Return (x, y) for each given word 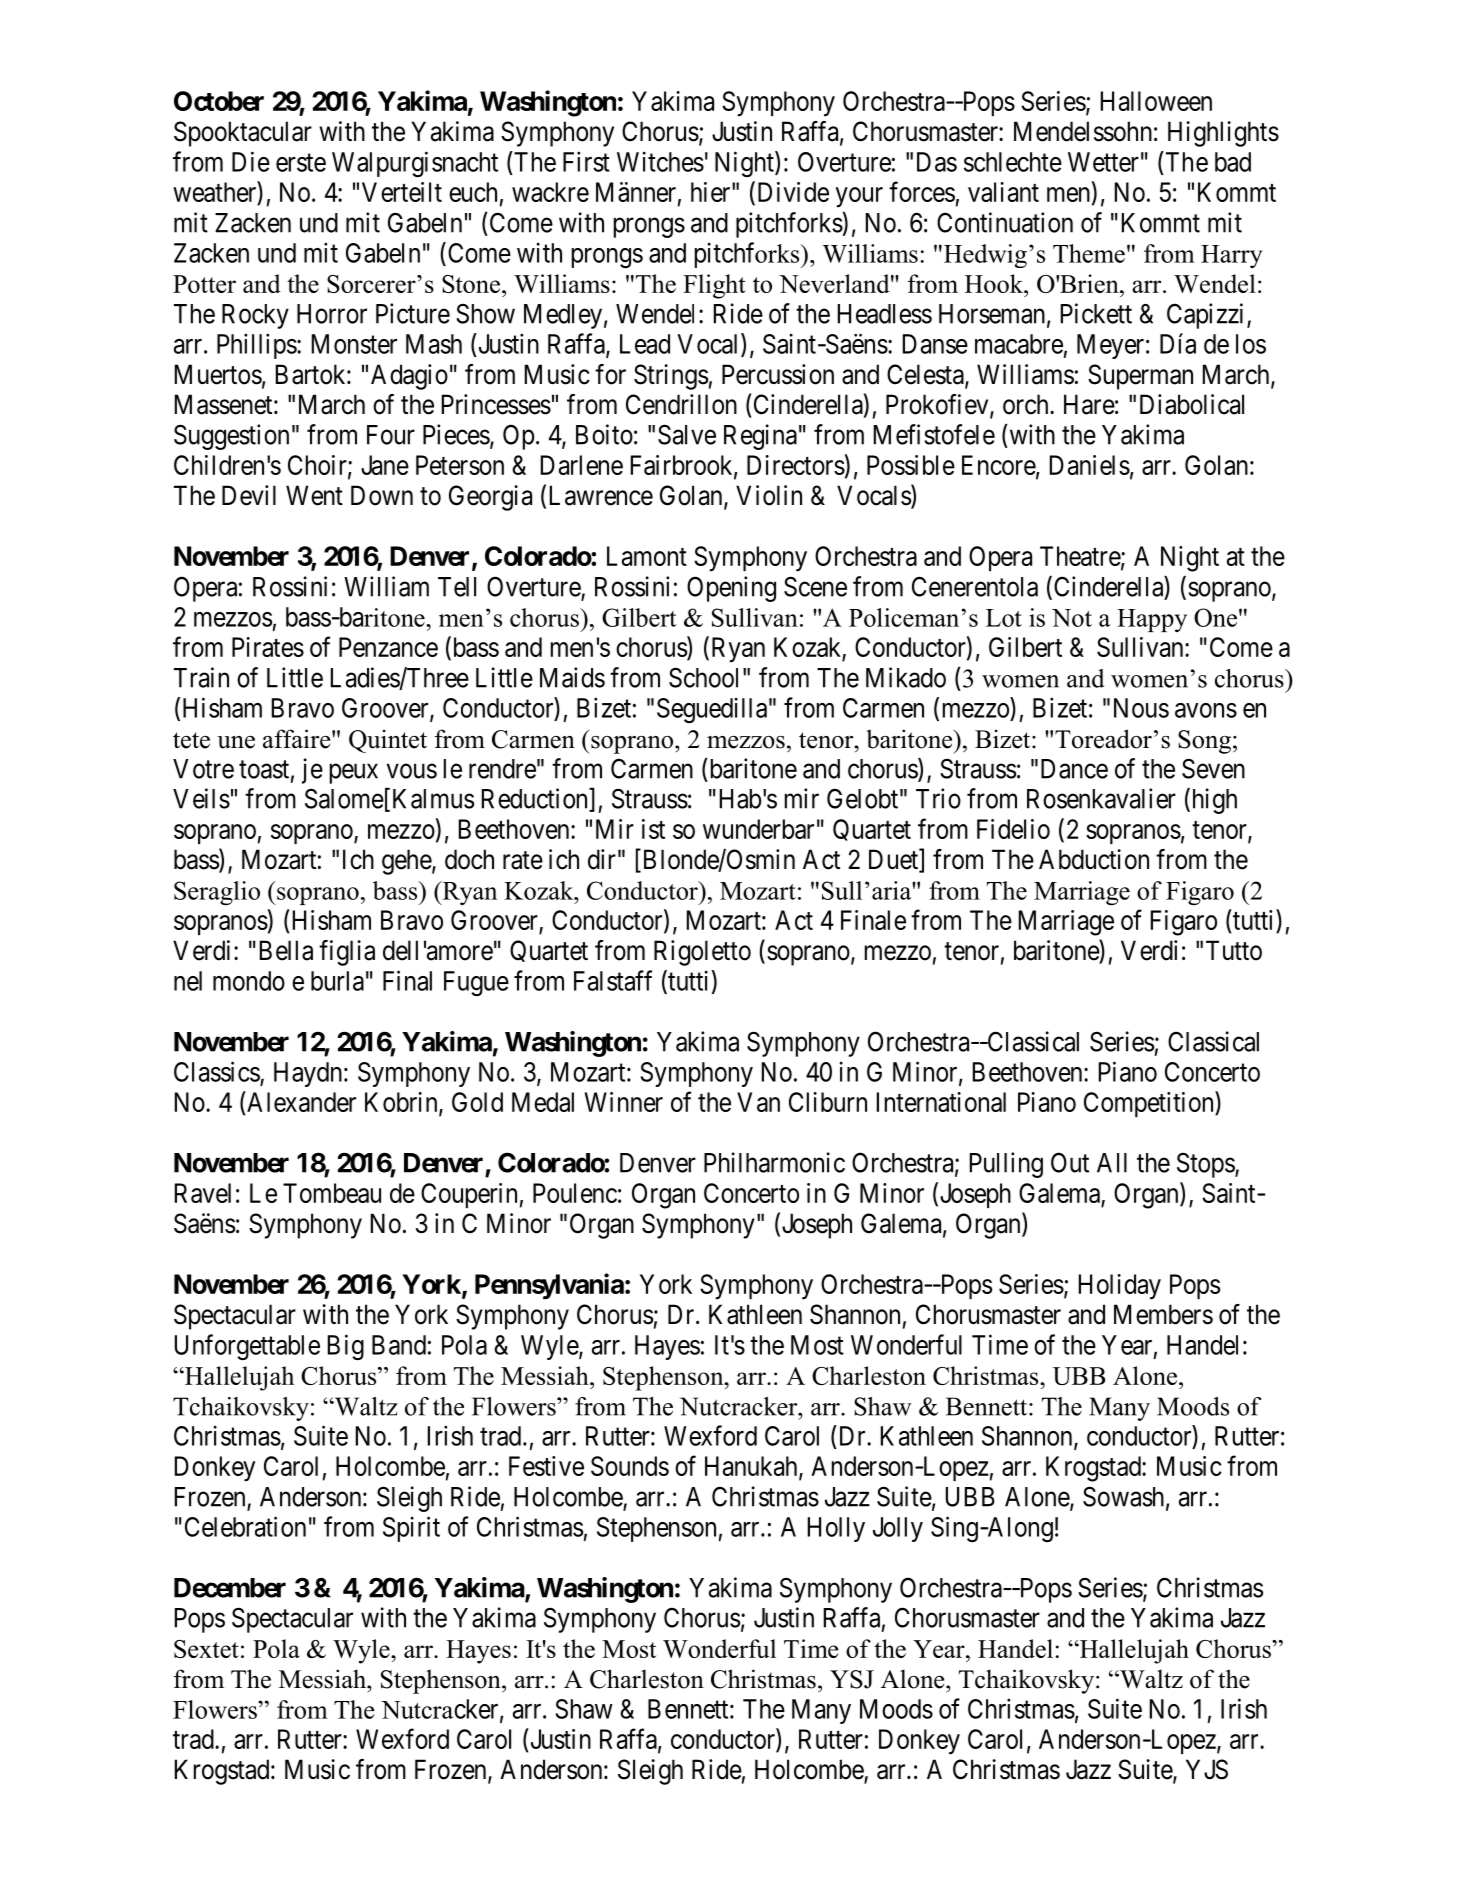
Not (1072, 618)
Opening (731, 589)
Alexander (300, 1101)
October (219, 101)
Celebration (245, 1526)
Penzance (388, 647)
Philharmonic (774, 1162)
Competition (1150, 1104)
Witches (660, 161)
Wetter (1103, 162)
